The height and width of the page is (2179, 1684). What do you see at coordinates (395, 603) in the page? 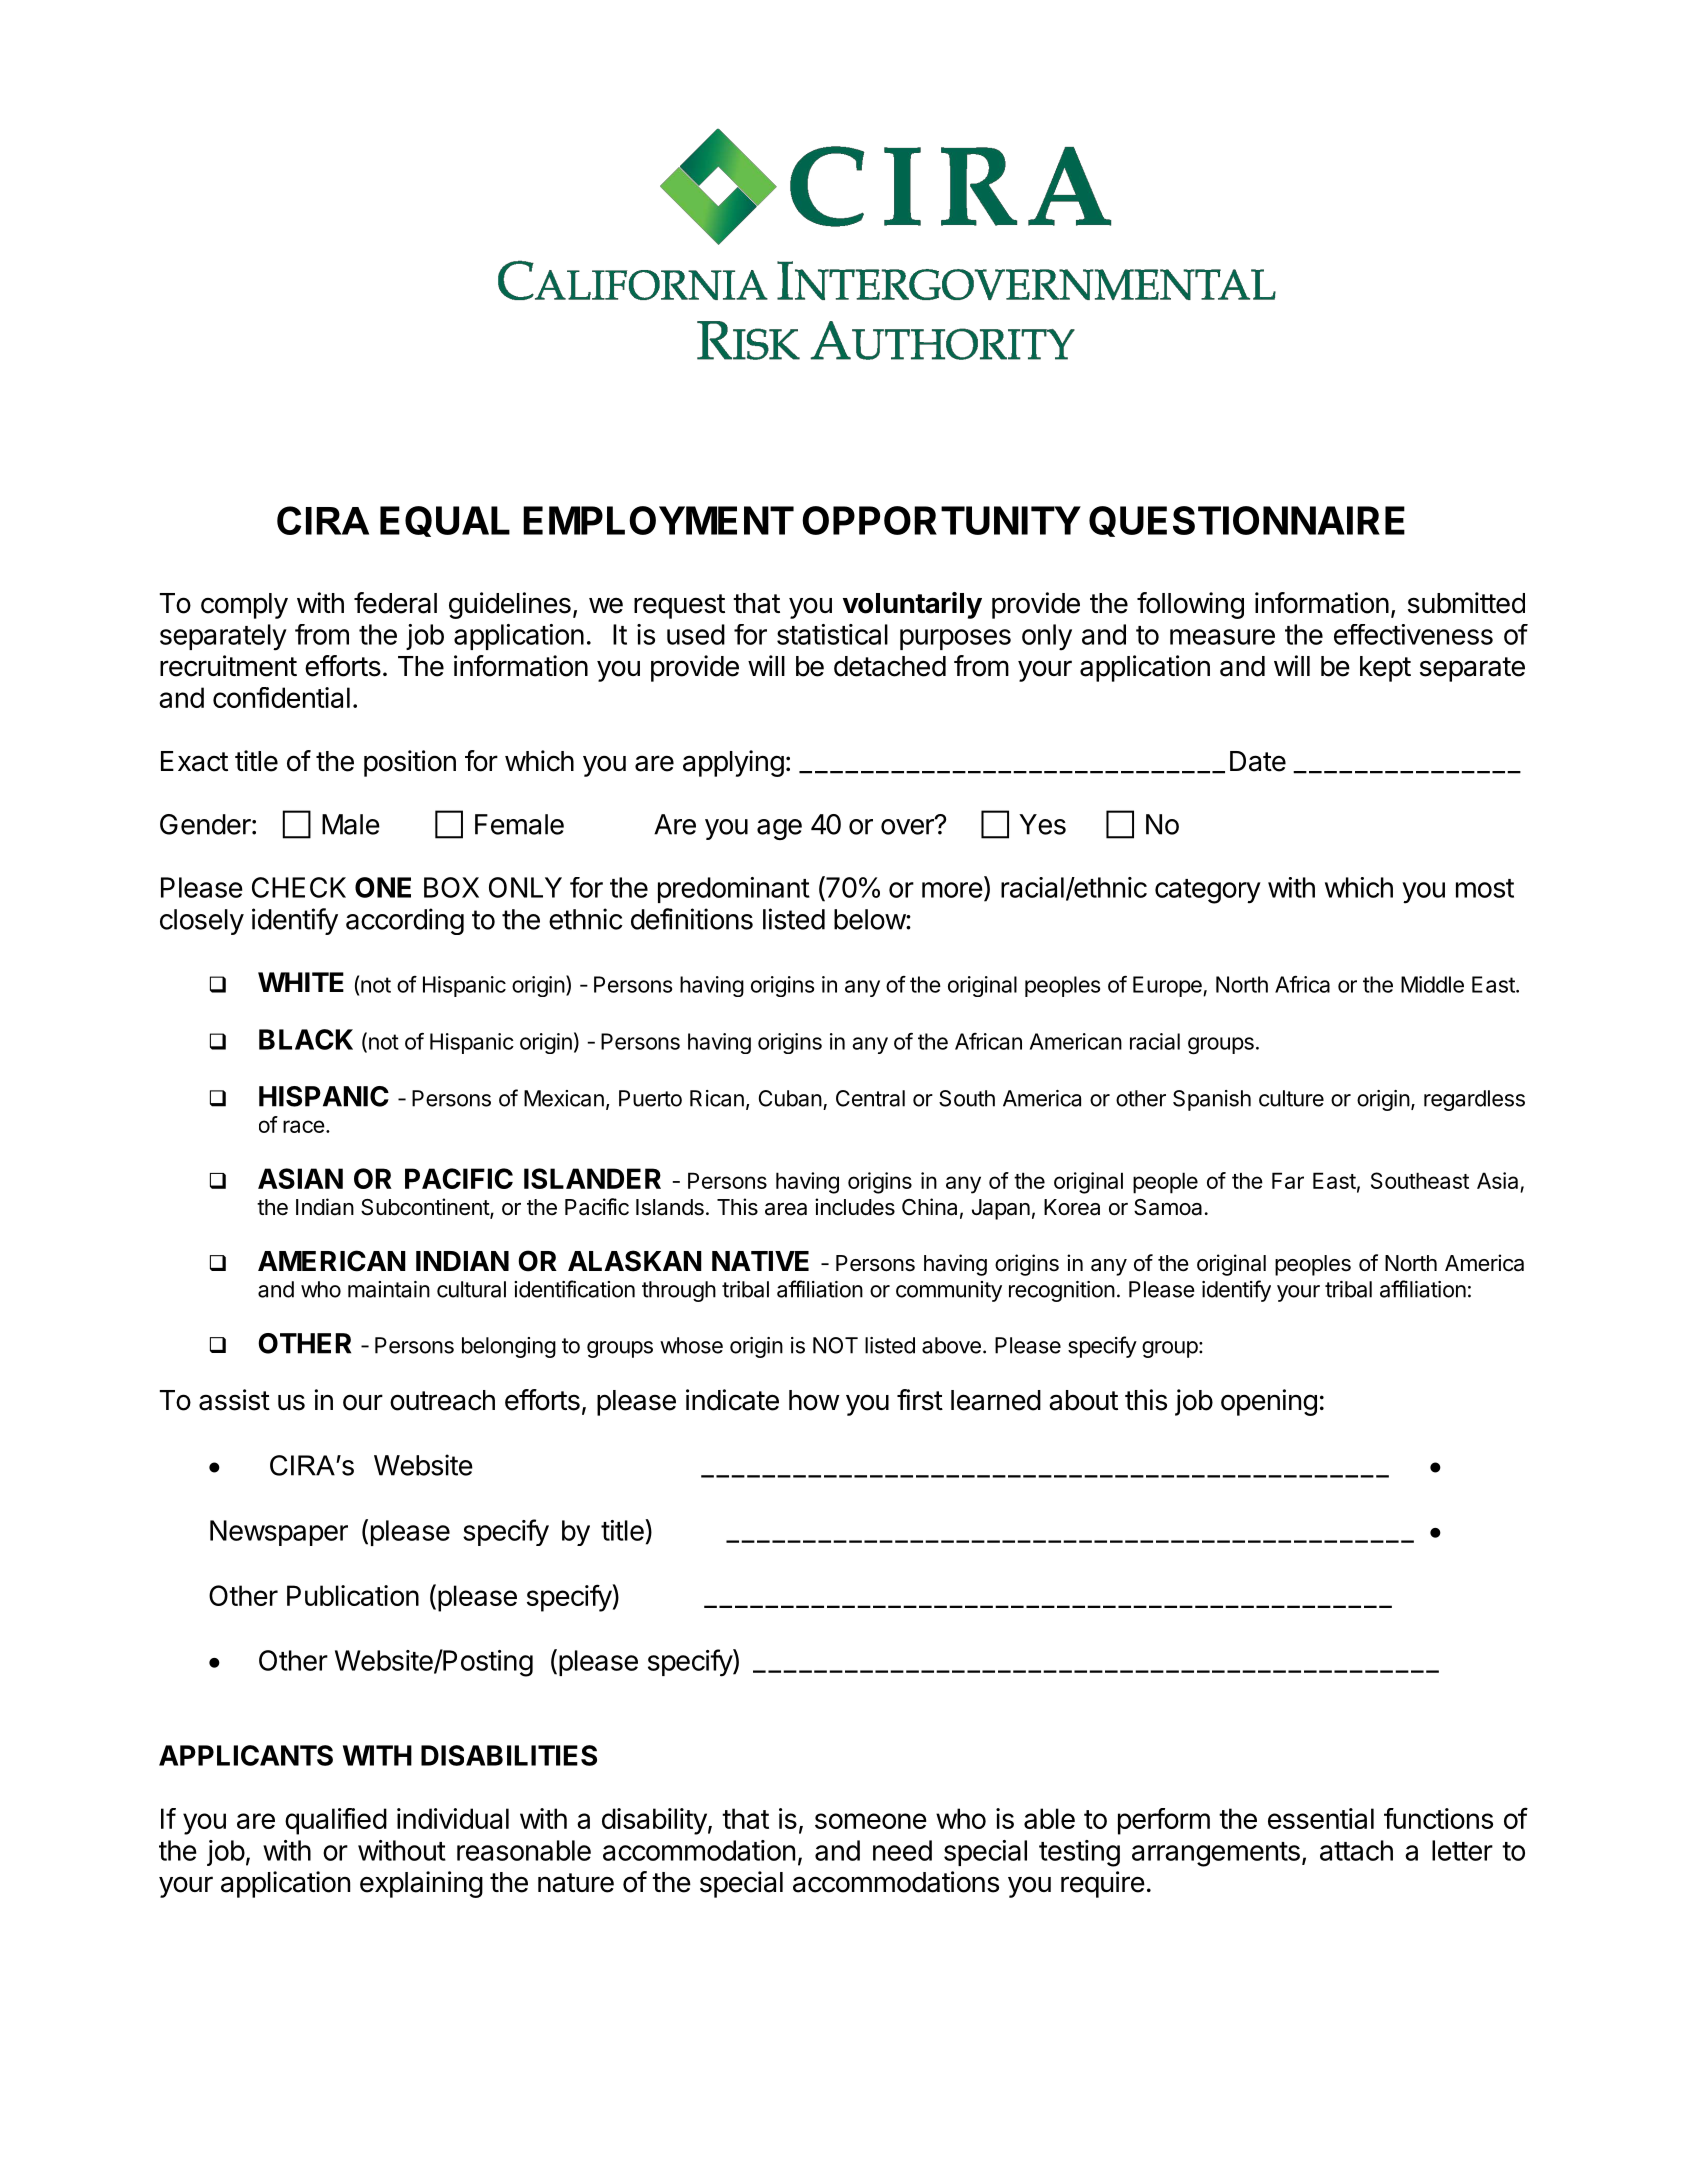
I see `federal` at bounding box center [395, 603].
